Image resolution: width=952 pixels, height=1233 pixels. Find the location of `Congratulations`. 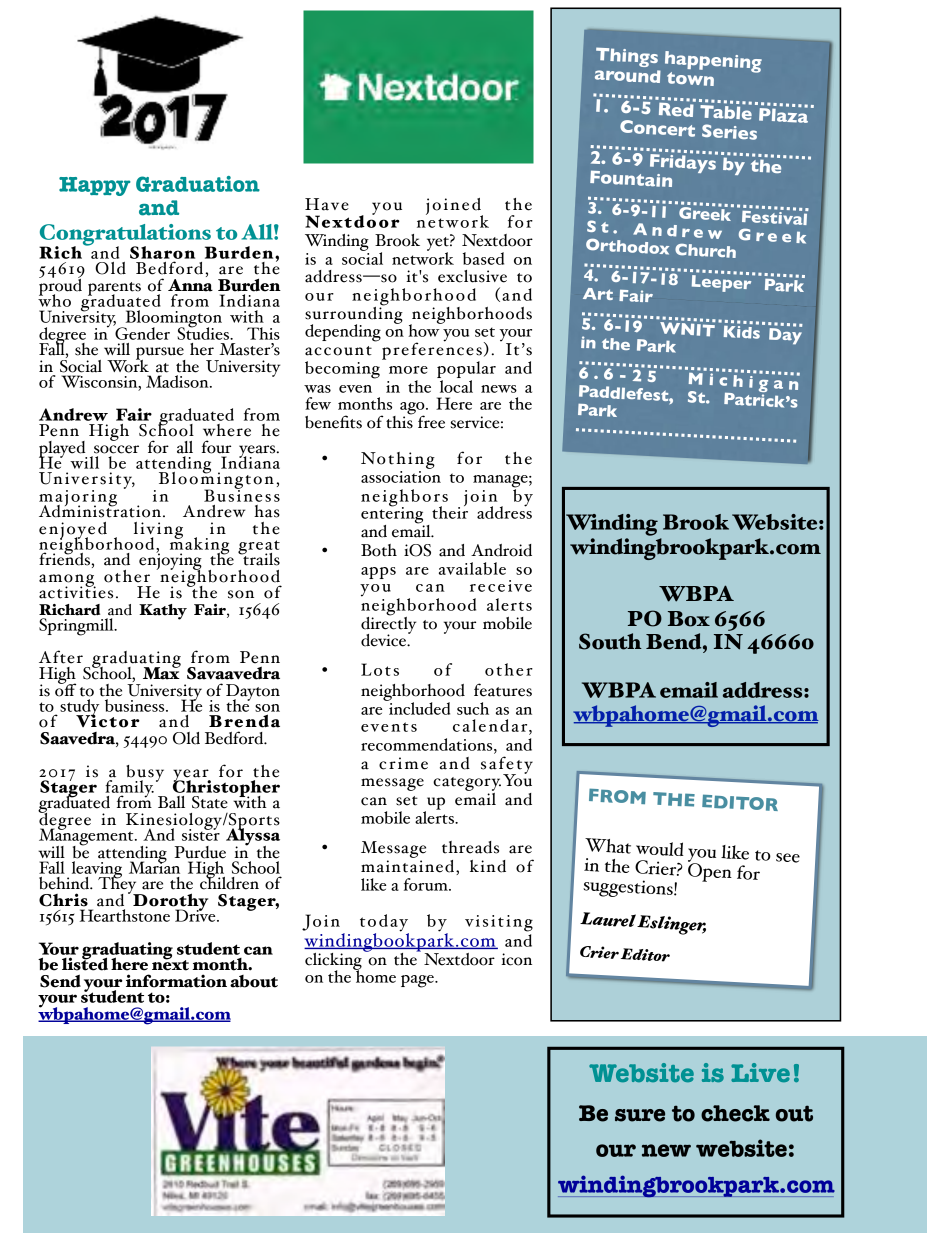

Congratulations is located at coordinates (126, 236).
